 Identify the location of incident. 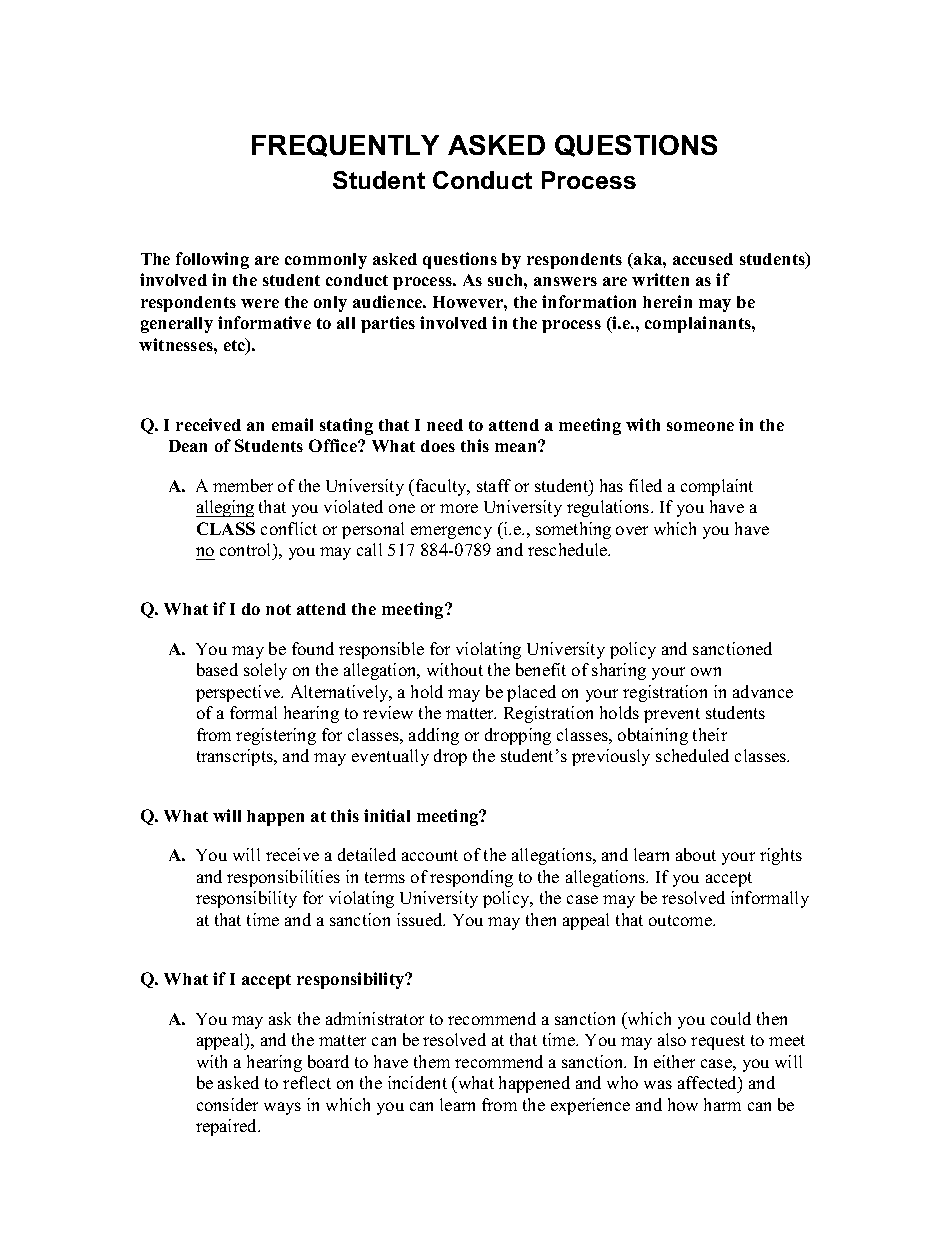
(417, 1082).
